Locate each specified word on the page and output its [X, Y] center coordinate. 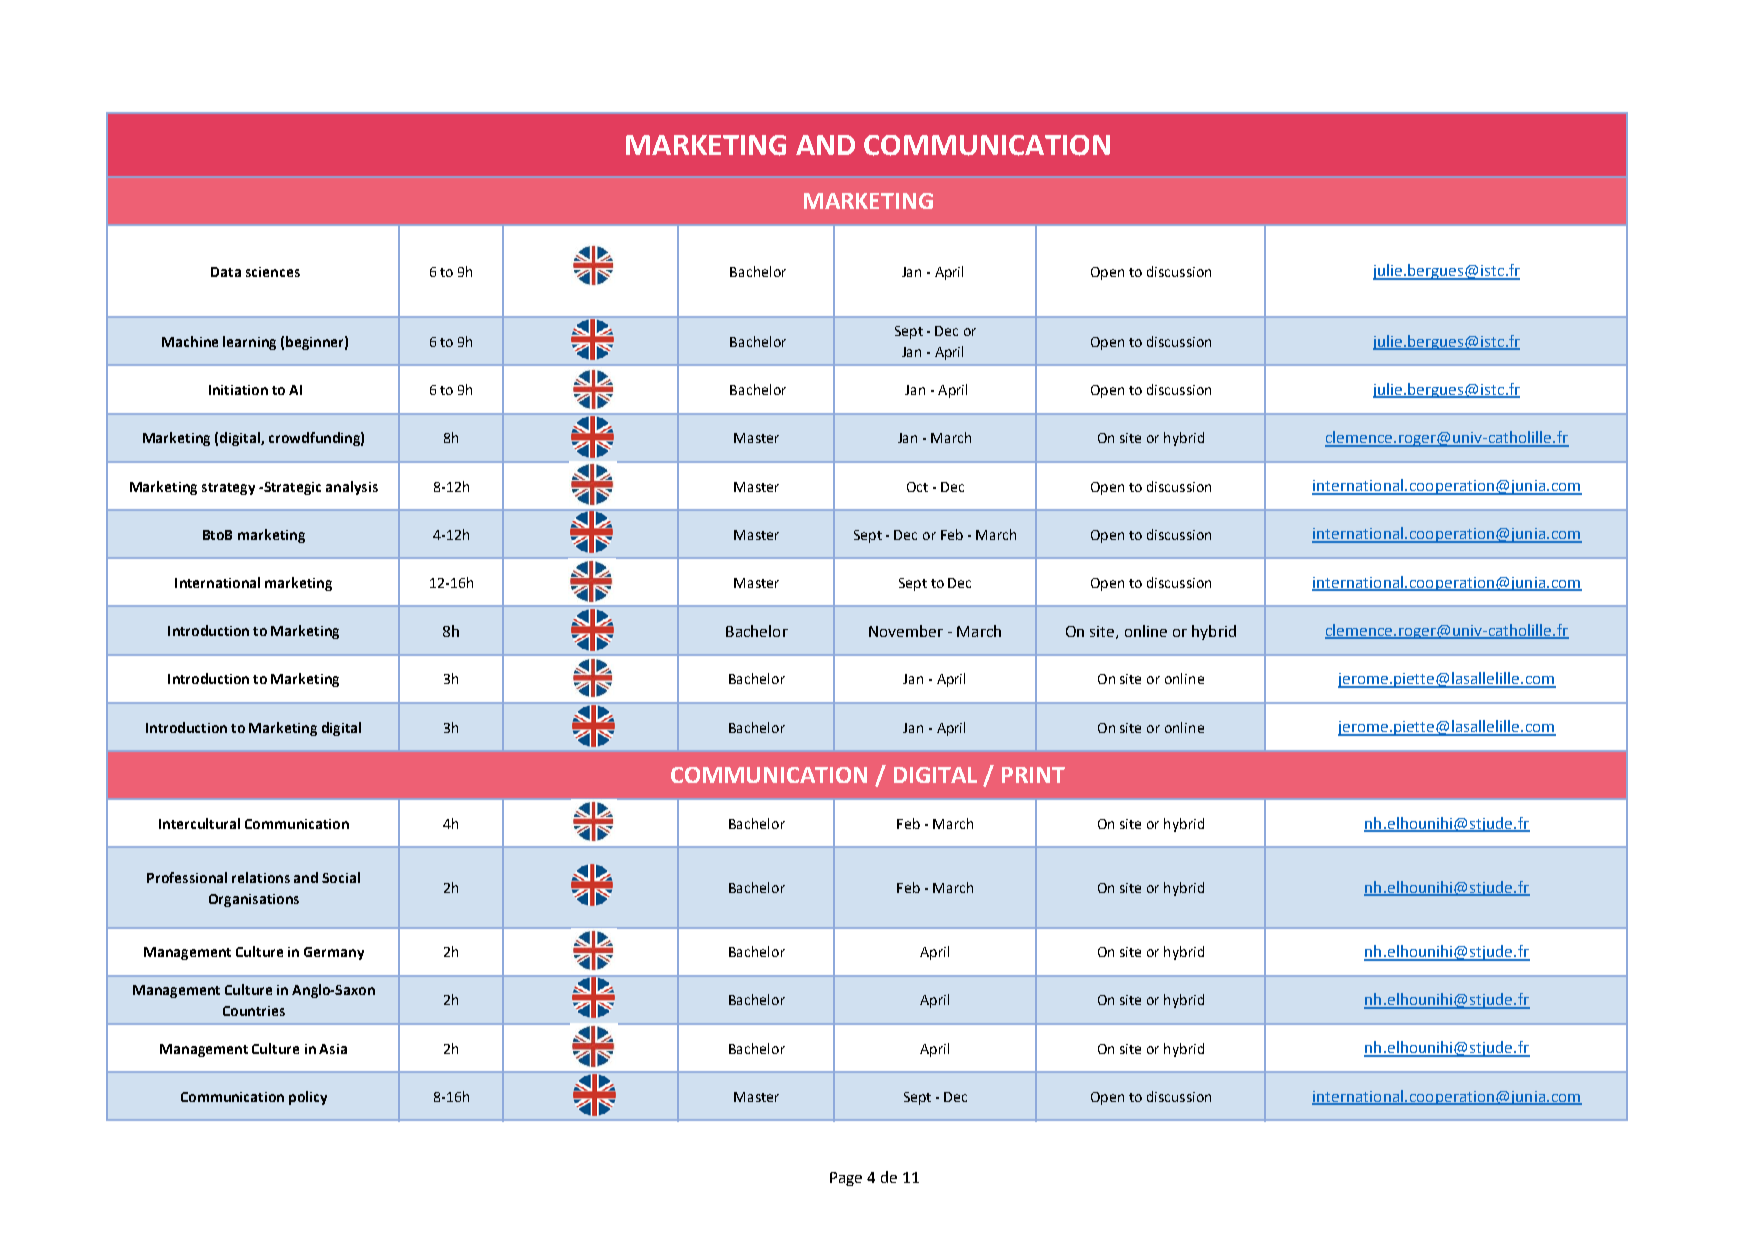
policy [308, 1098]
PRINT [1033, 775]
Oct [917, 487]
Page [846, 1179]
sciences [273, 272]
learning [249, 343]
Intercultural [199, 823]
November [906, 631]
